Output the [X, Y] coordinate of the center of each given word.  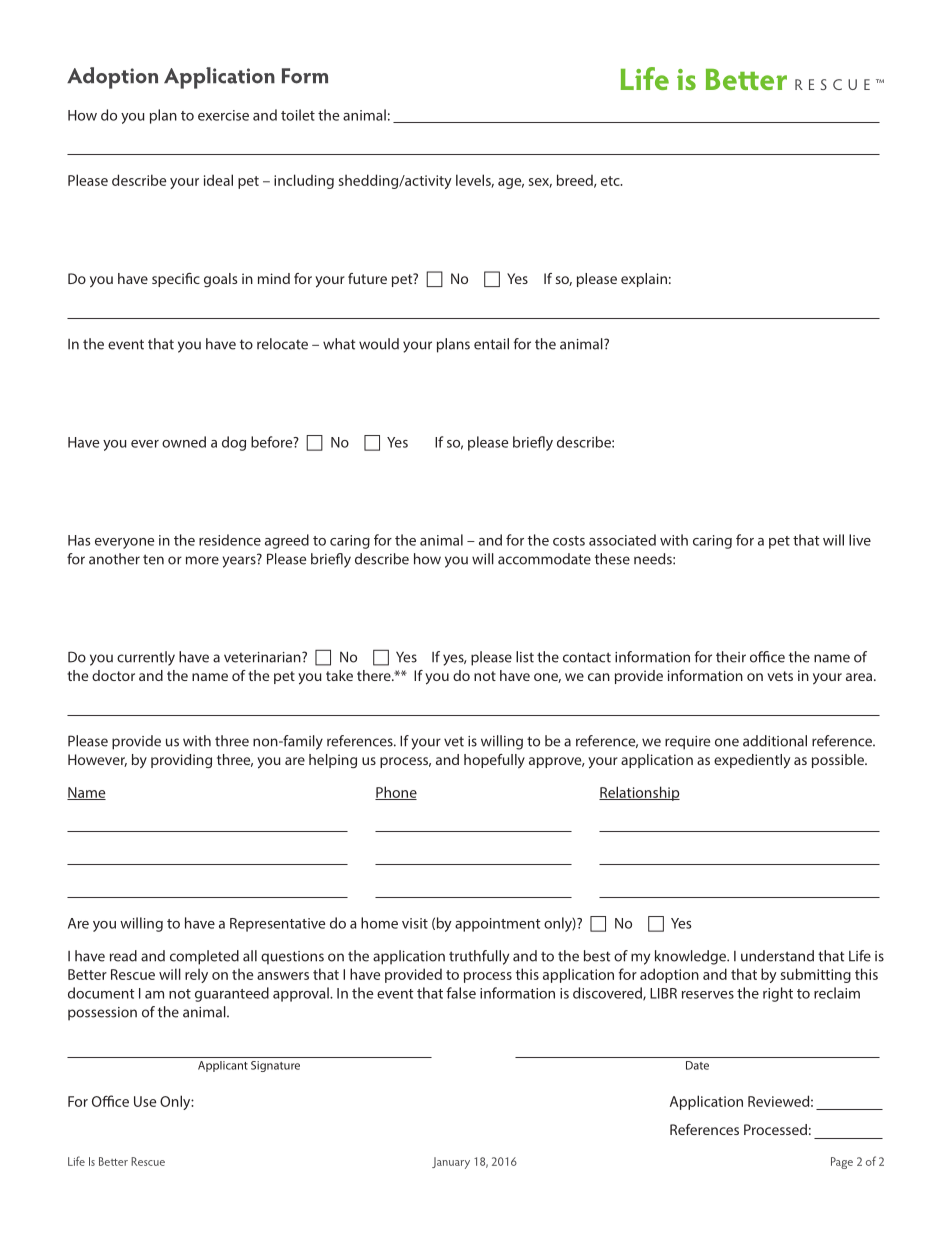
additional [775, 741]
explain [644, 280]
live [860, 540]
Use [145, 1101]
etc [611, 181]
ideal [218, 180]
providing [181, 761]
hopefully [494, 761]
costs [569, 541]
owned [184, 442]
